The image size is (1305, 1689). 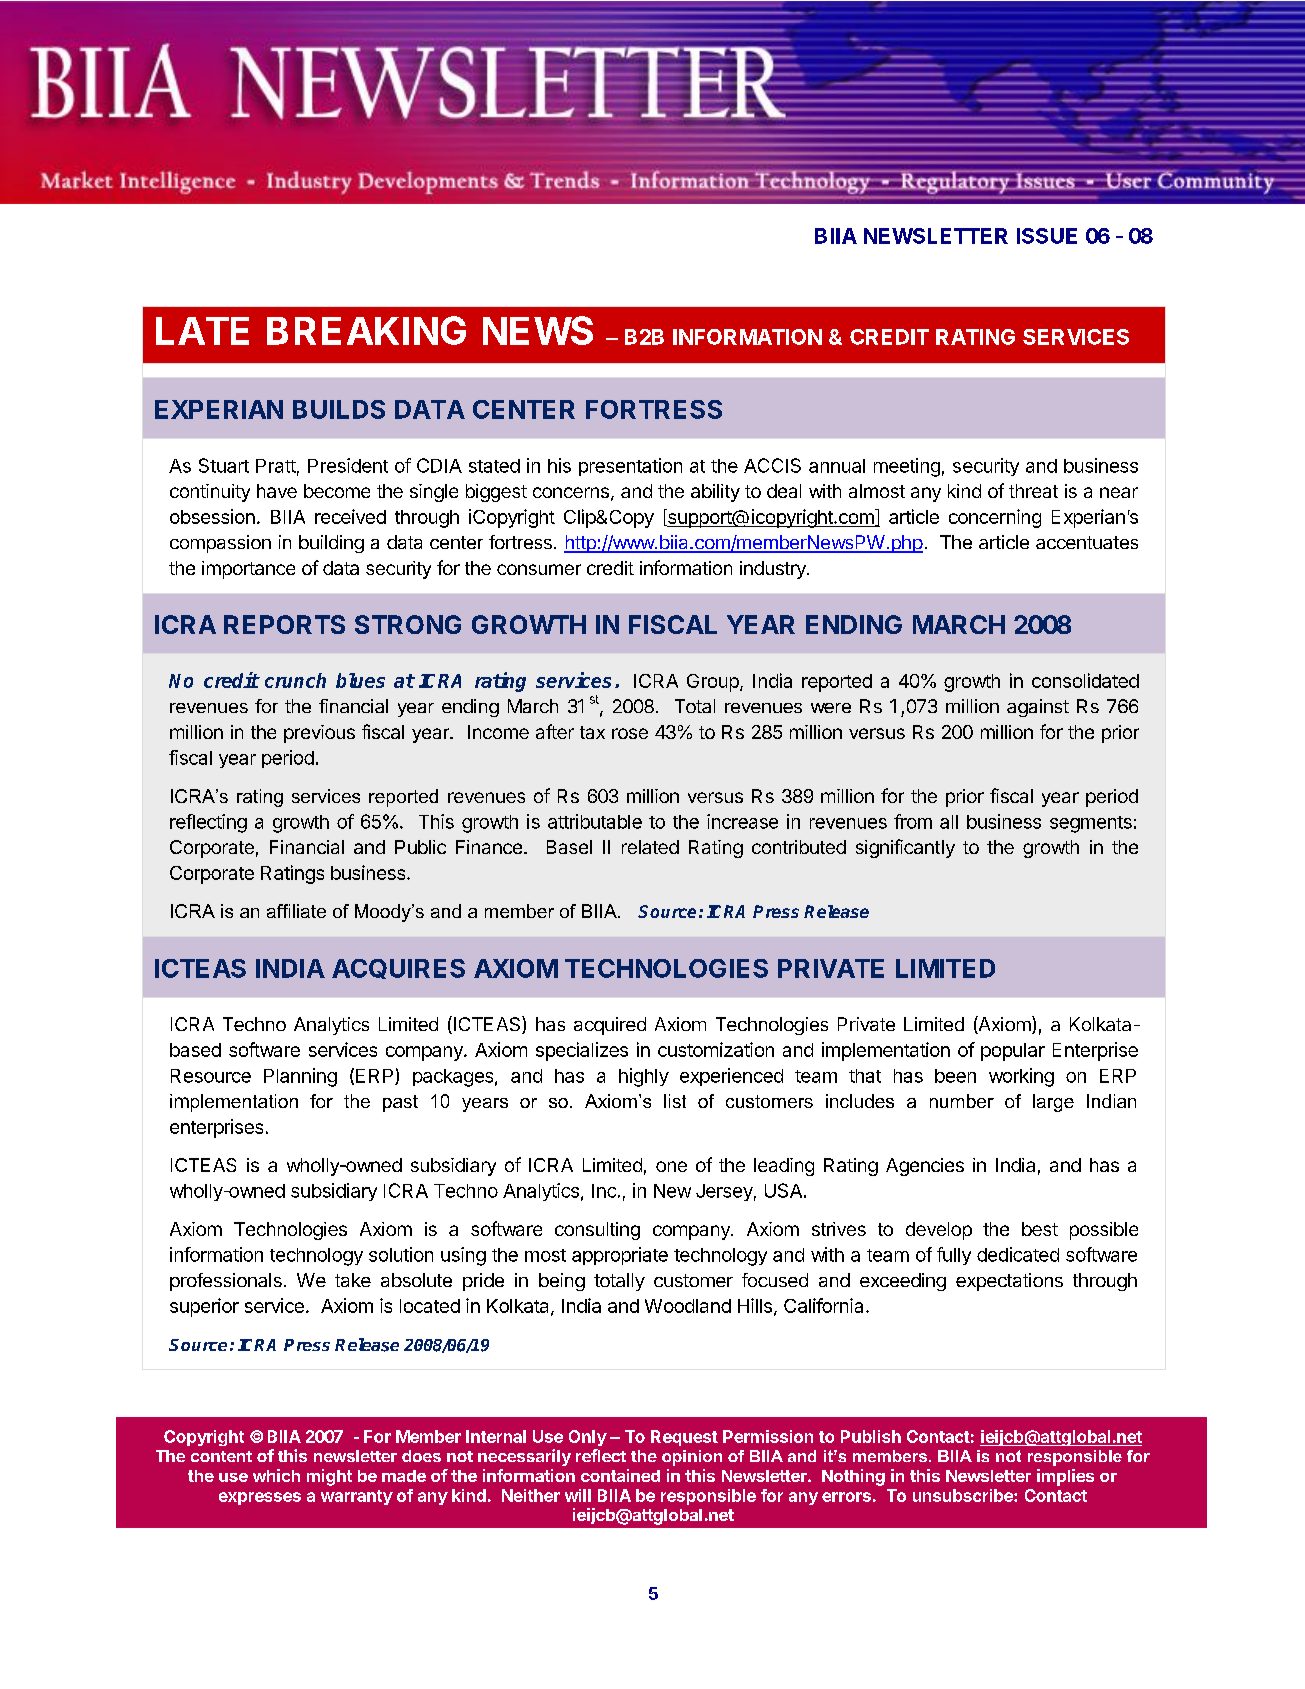 What do you see at coordinates (366, 330) in the screenshot?
I see `BREAKING` at bounding box center [366, 330].
